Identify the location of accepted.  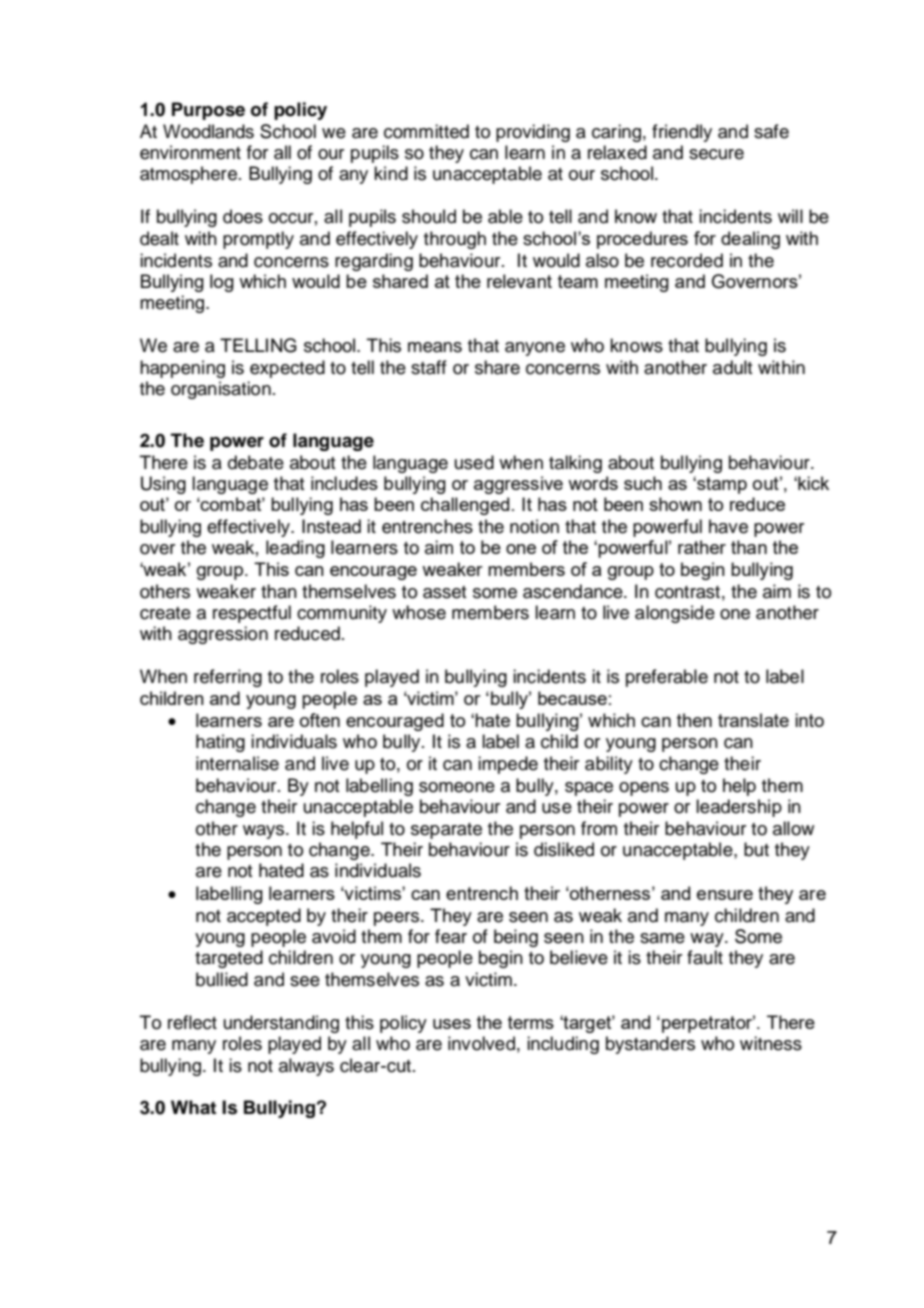
(264, 917).
